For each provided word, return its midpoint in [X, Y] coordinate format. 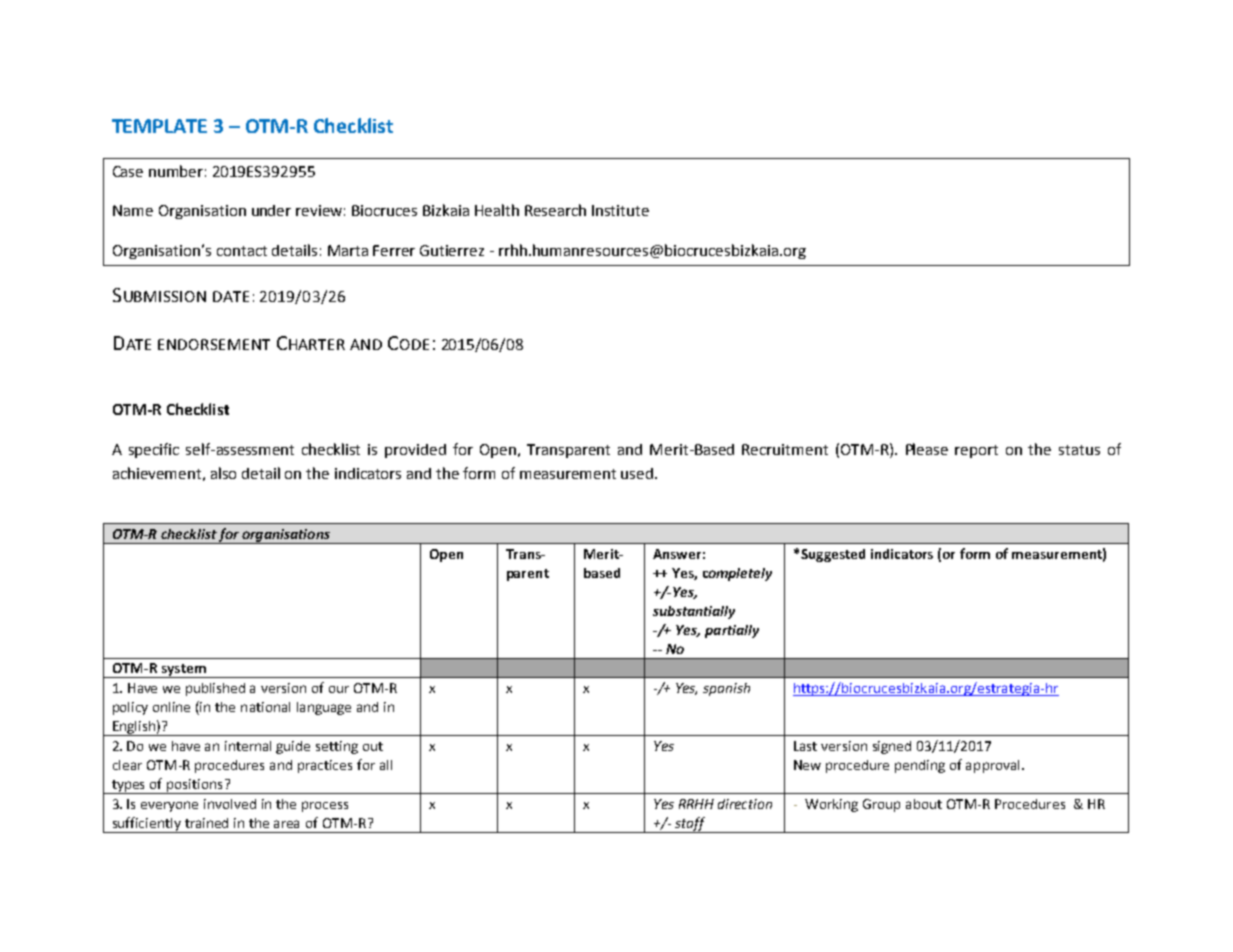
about [924, 804]
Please [927, 449]
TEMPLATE [159, 126]
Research [555, 210]
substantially [694, 612]
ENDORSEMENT [214, 344]
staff [690, 825]
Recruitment [785, 449]
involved [230, 804]
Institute [620, 210]
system [183, 671]
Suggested [833, 555]
